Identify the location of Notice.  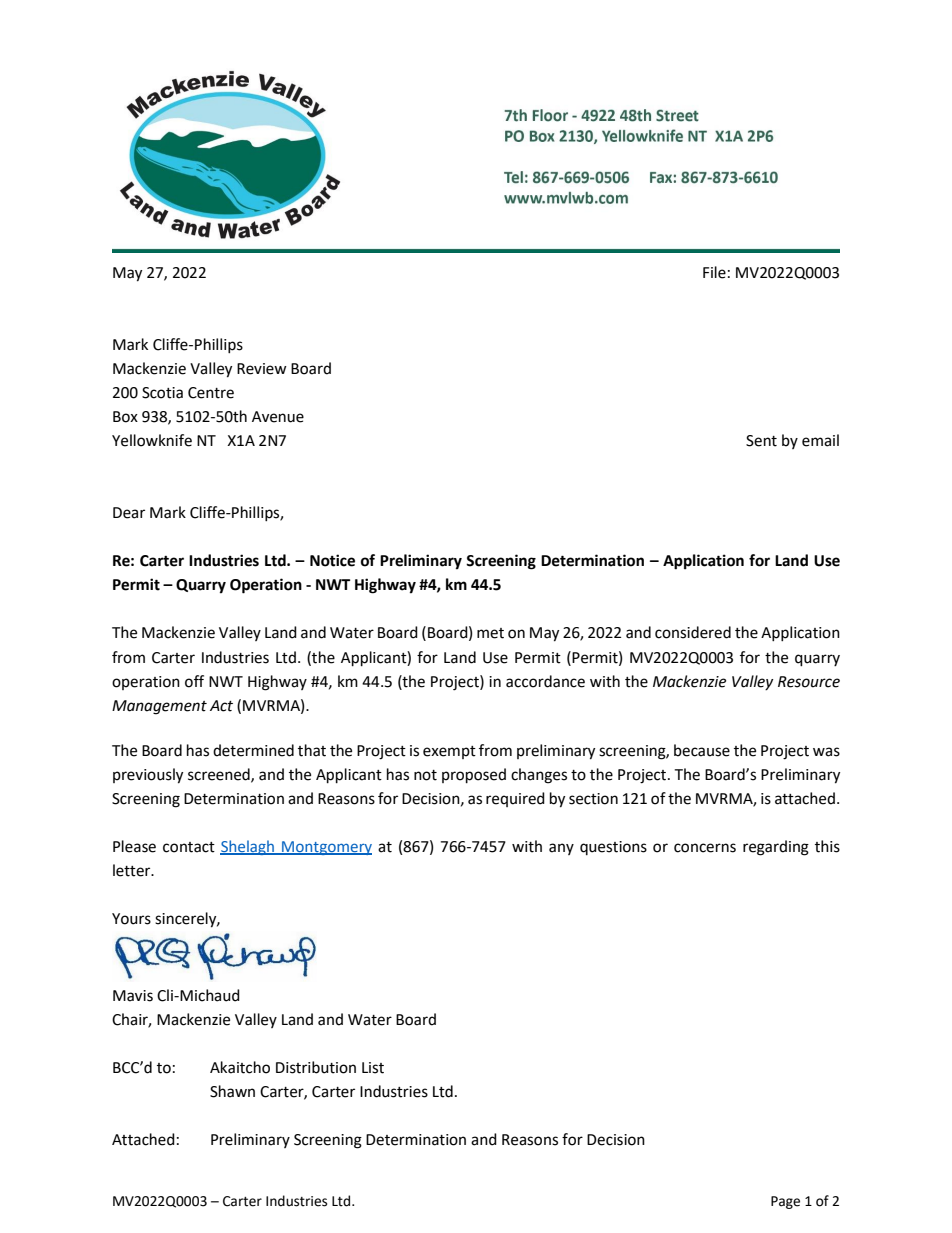
(332, 560).
